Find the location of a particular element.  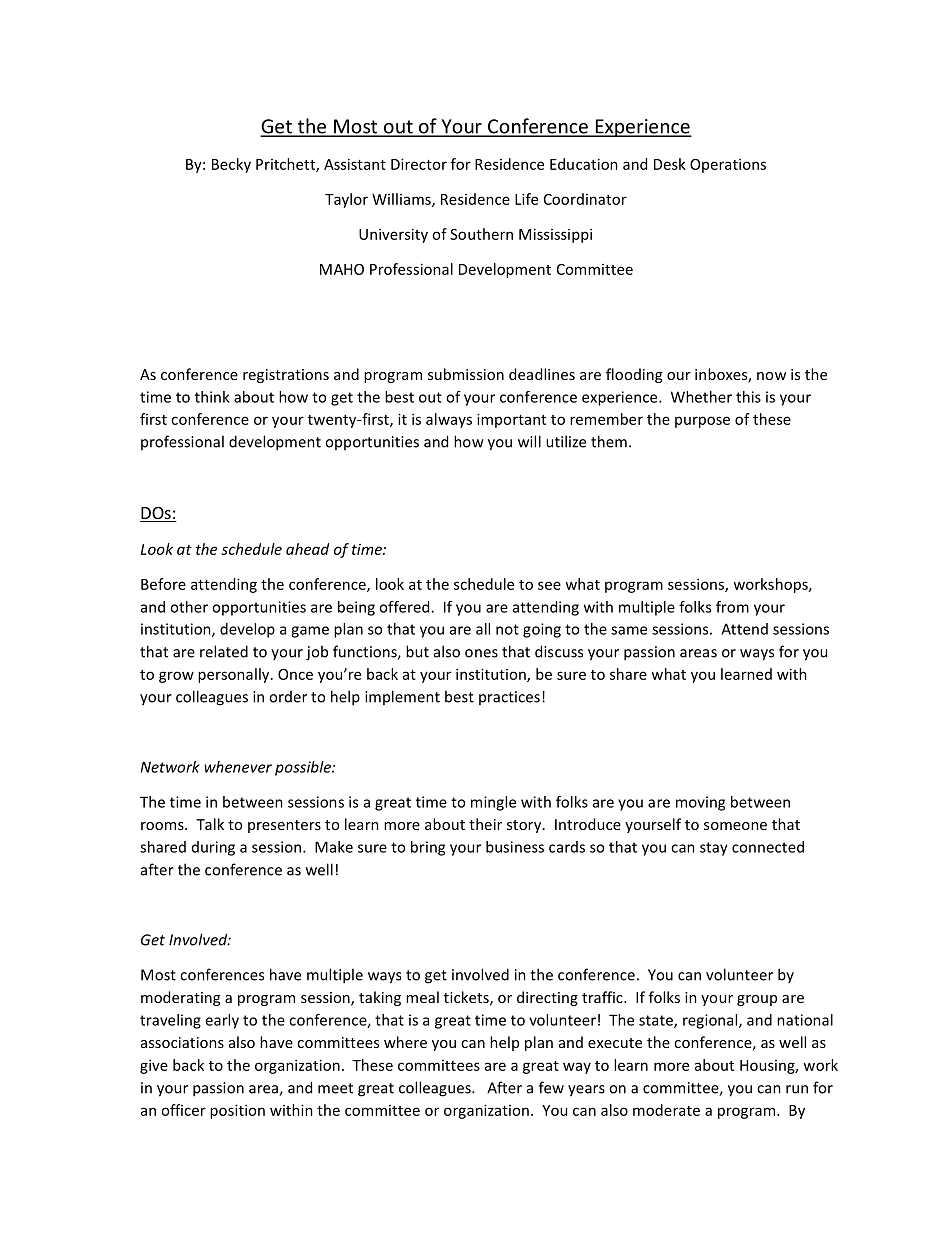

few is located at coordinates (551, 1087).
